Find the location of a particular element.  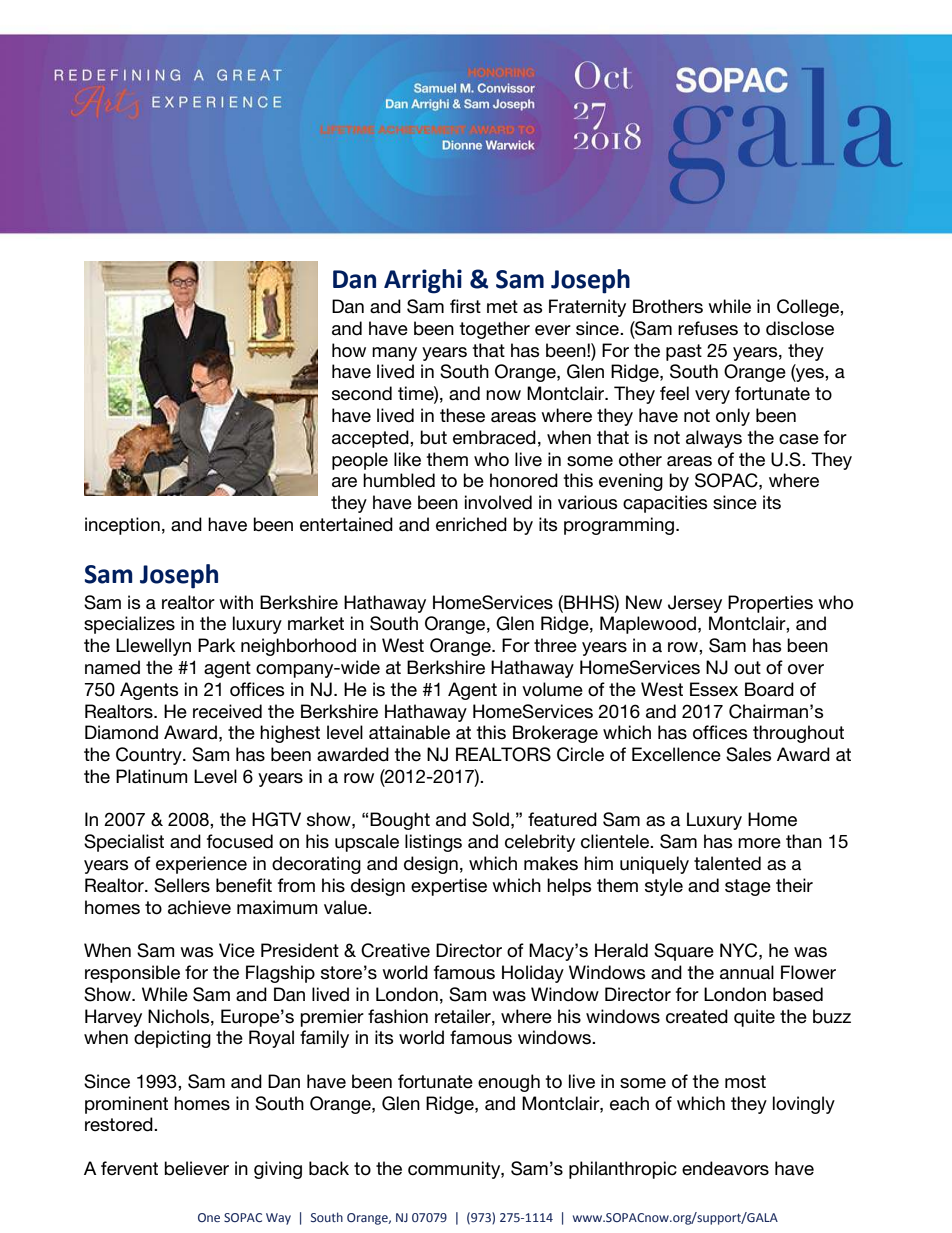

second is located at coordinates (362, 393).
